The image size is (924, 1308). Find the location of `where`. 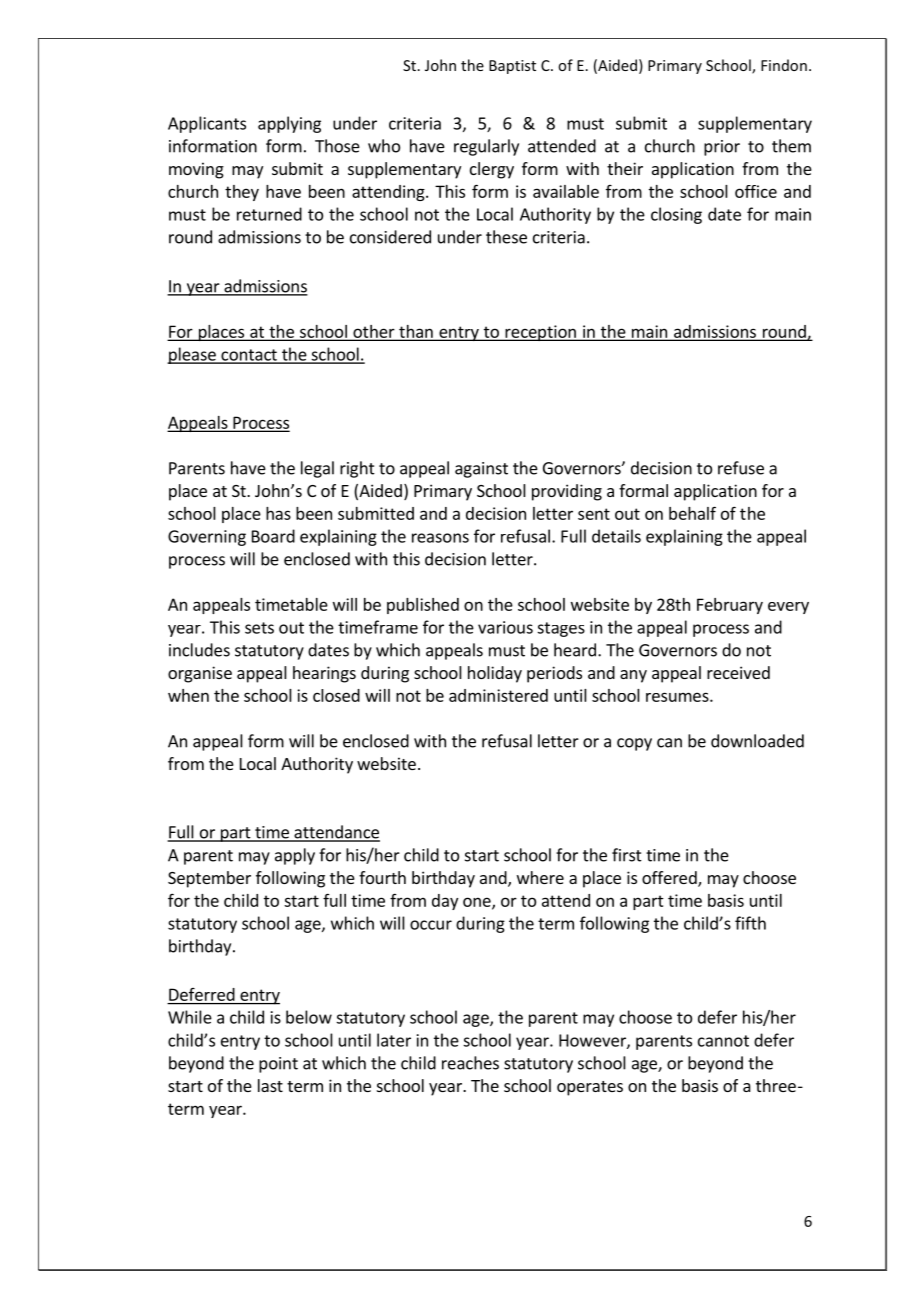

where is located at coordinates (540, 877).
